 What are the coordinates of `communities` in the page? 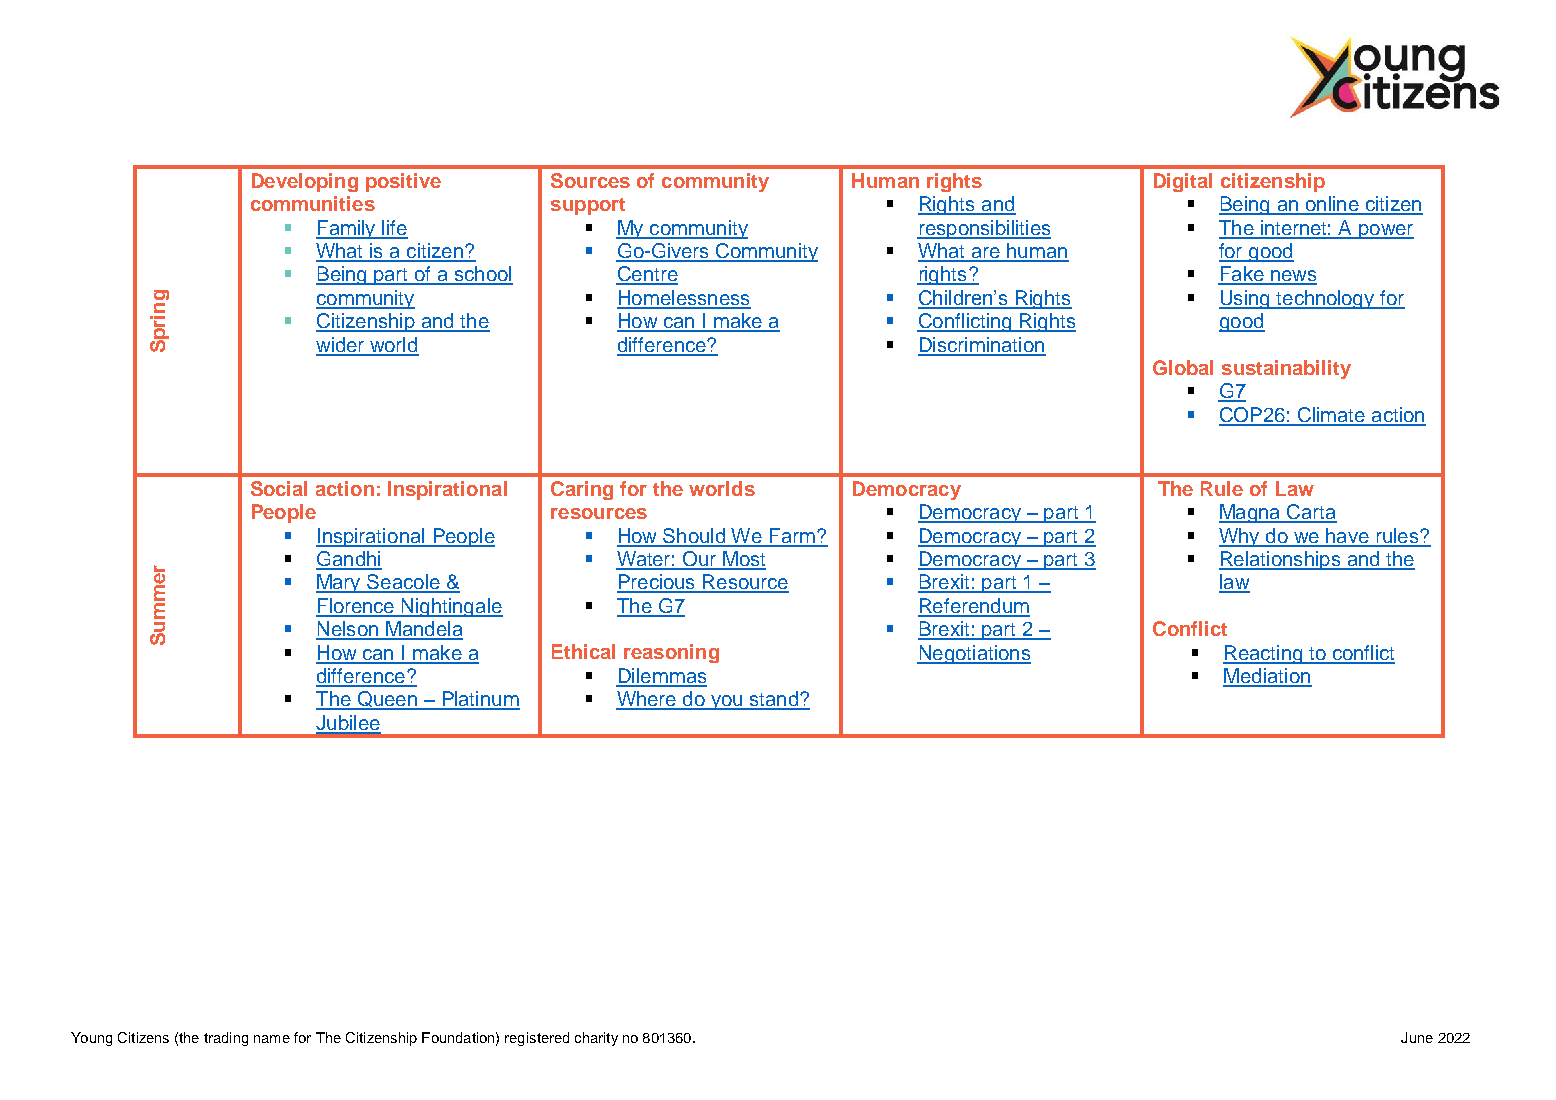 It's located at (313, 203).
